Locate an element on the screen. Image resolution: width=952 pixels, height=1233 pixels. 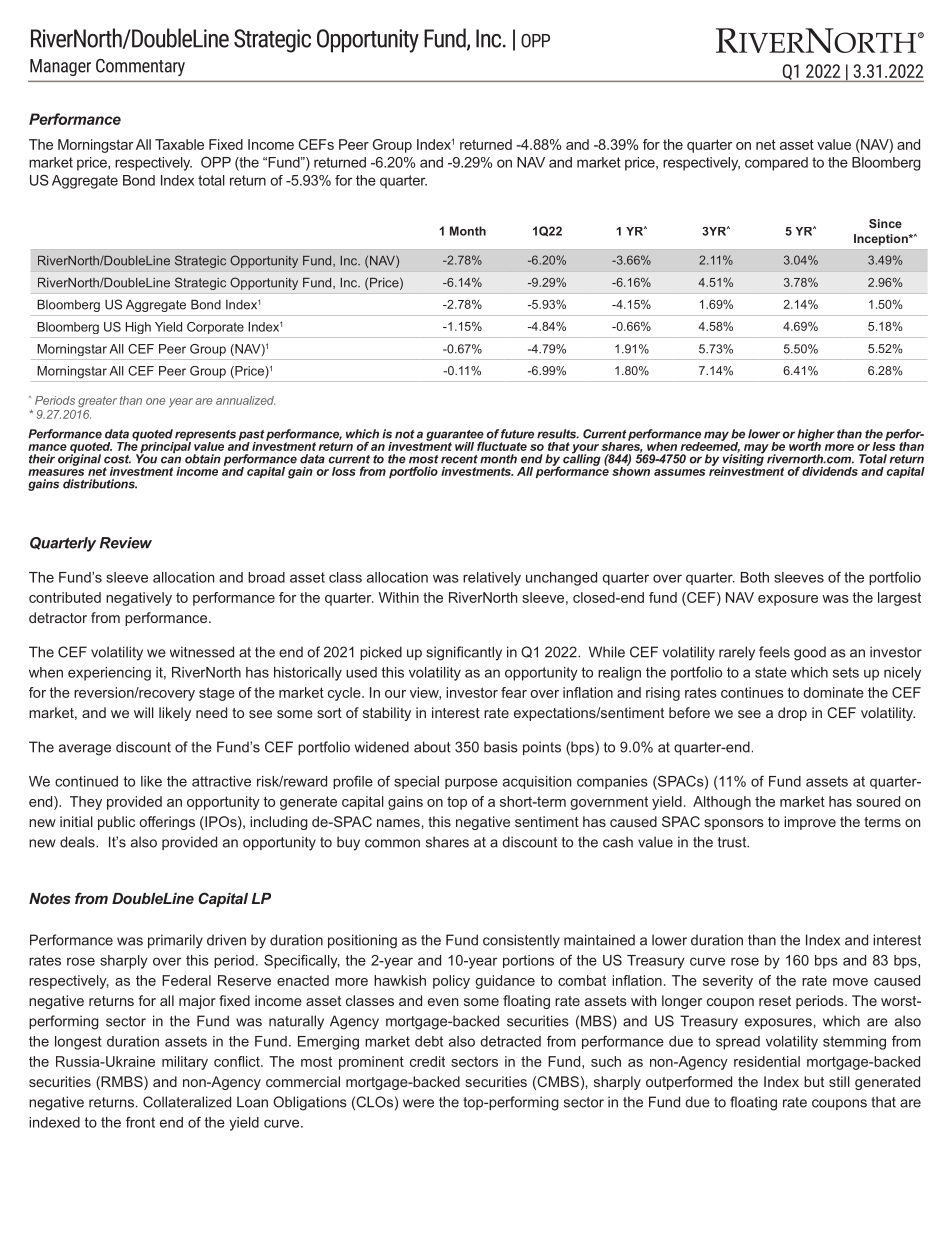
common is located at coordinates (392, 843).
